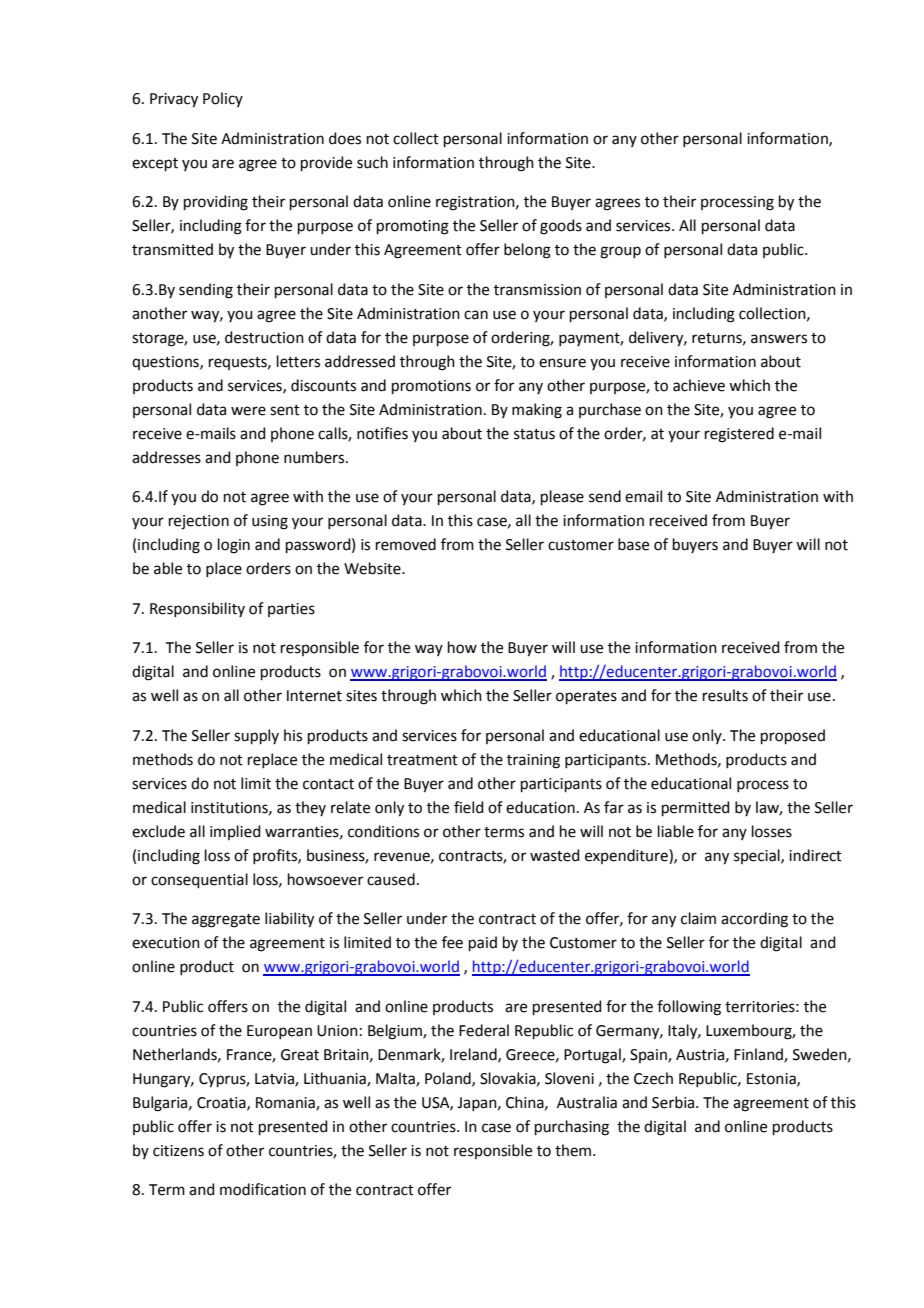 This document has width=924, height=1308. Describe the element at coordinates (620, 252) in the document. I see `group` at that location.
